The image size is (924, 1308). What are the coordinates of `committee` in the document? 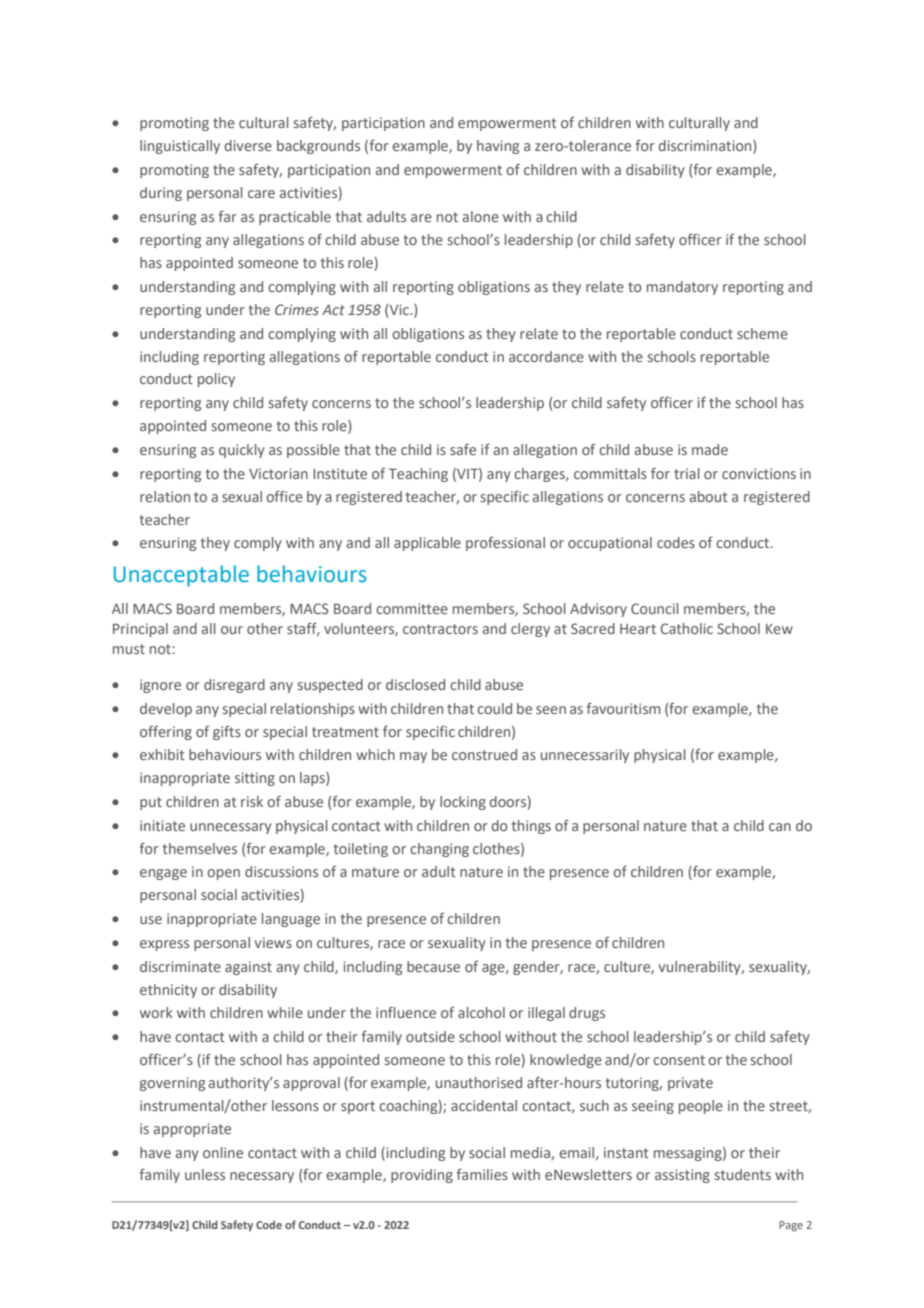 It's located at (412, 608).
